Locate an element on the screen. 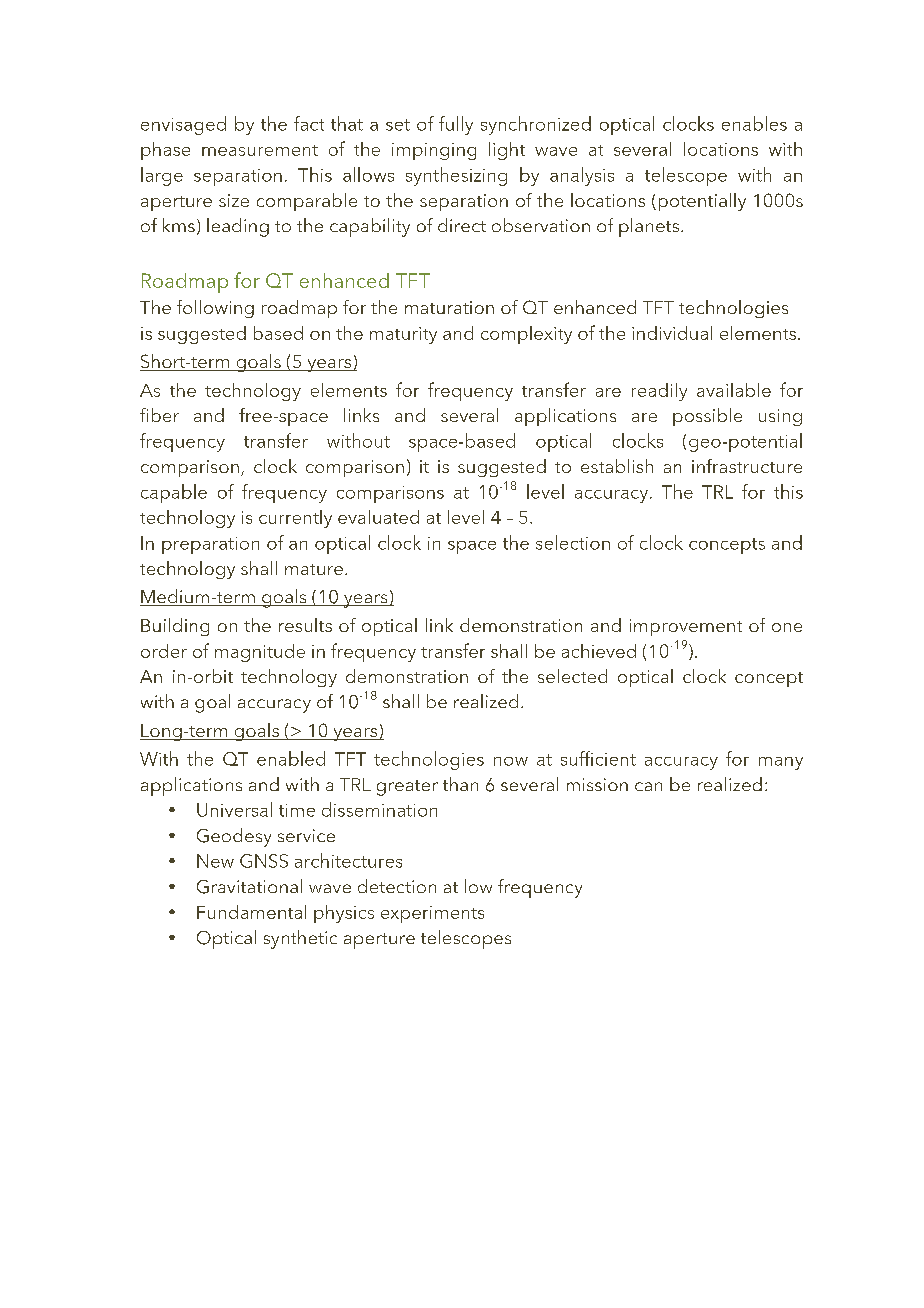 The height and width of the screenshot is (1308, 924). enables is located at coordinates (754, 123).
